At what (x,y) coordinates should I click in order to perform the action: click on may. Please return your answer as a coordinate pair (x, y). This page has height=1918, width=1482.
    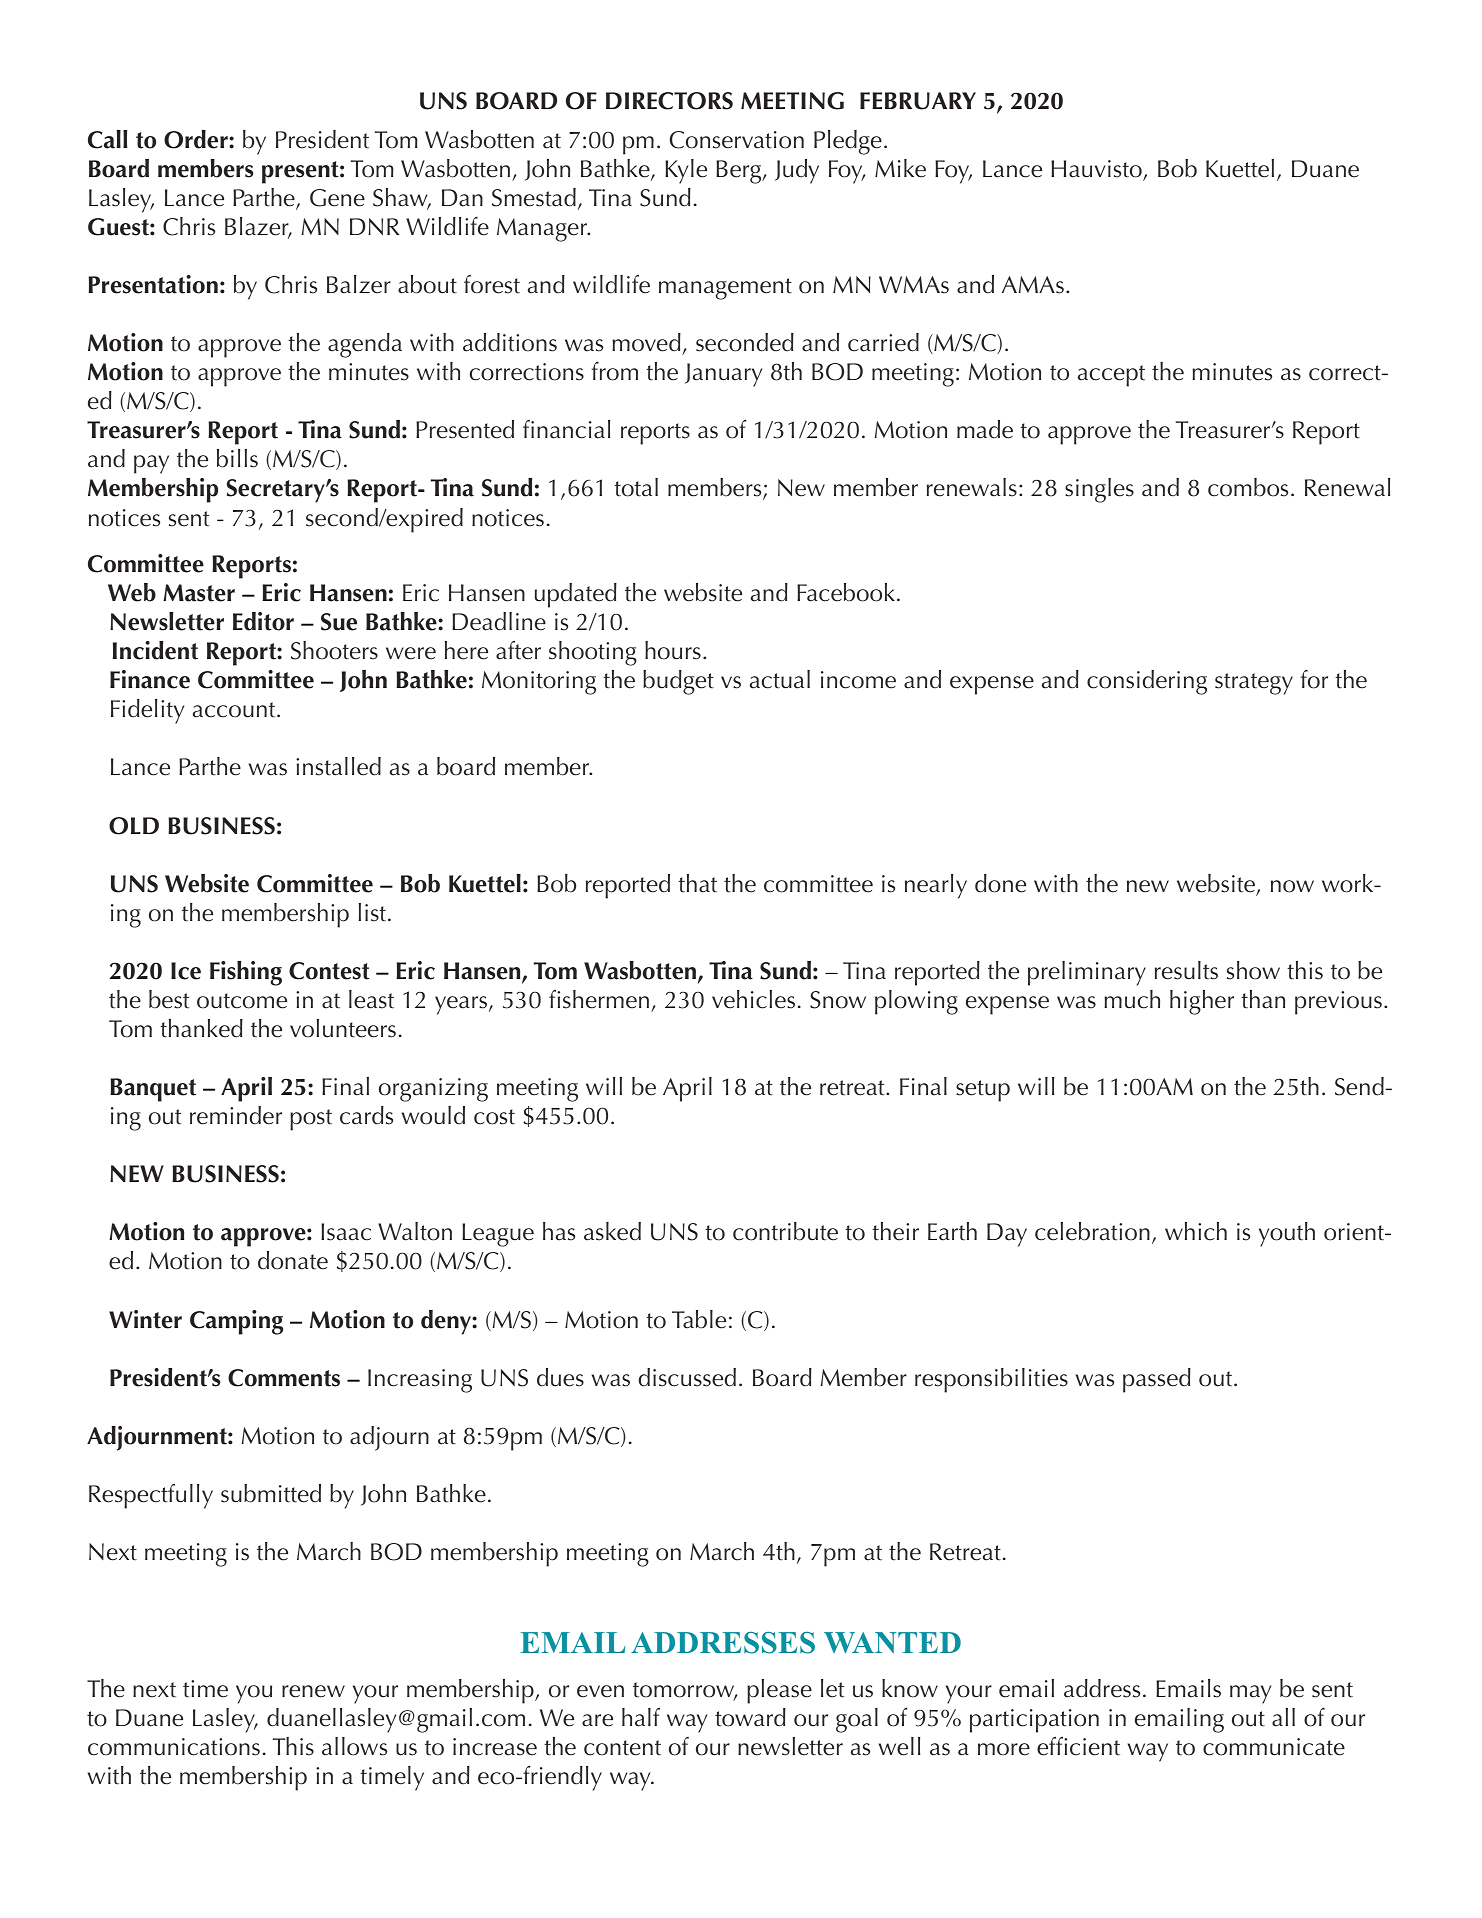
    Looking at the image, I should click on (1250, 1694).
